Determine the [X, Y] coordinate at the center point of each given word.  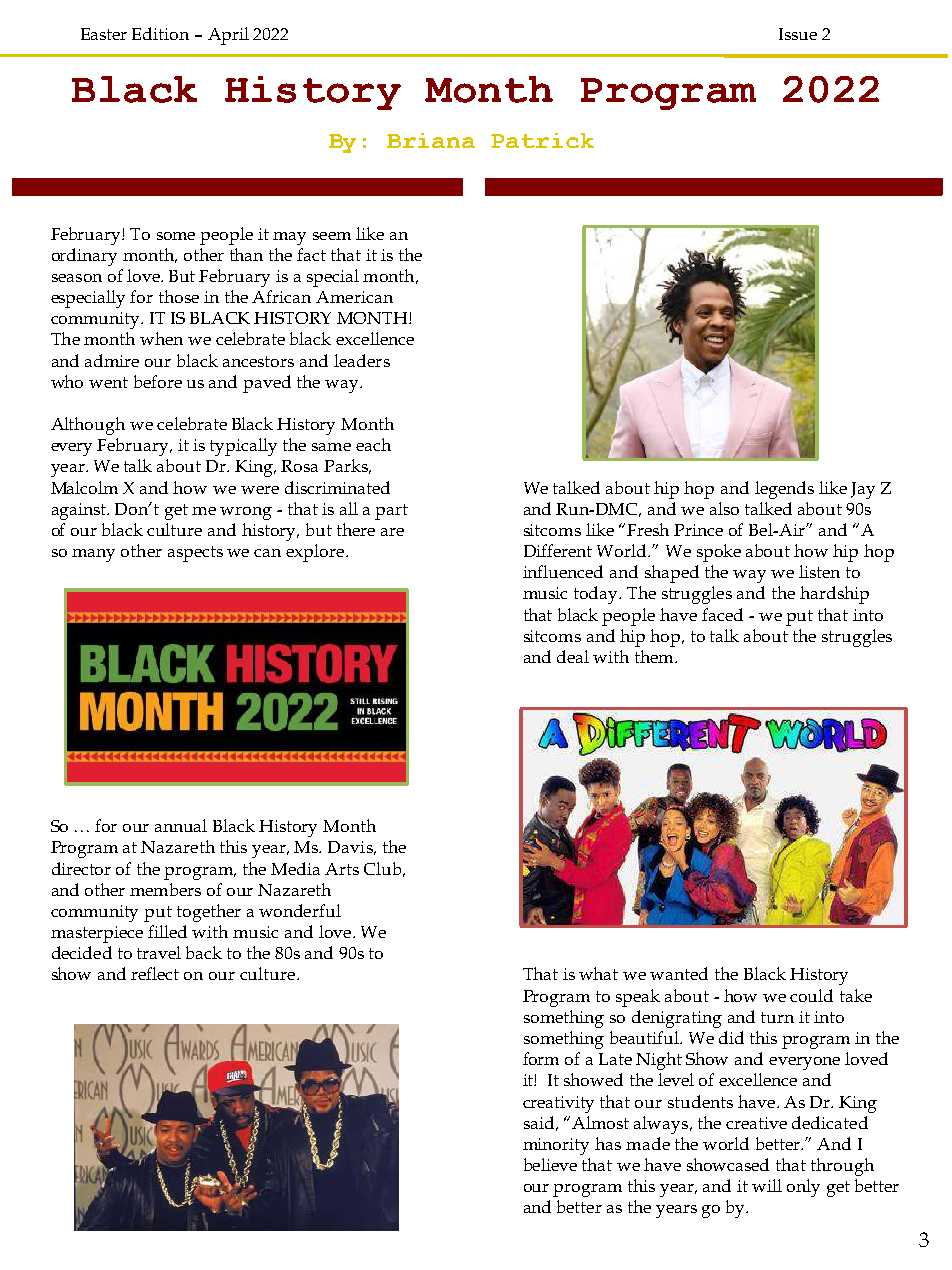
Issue [798, 34]
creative [756, 1123]
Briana [431, 140]
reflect [155, 973]
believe [550, 1164]
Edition [160, 33]
